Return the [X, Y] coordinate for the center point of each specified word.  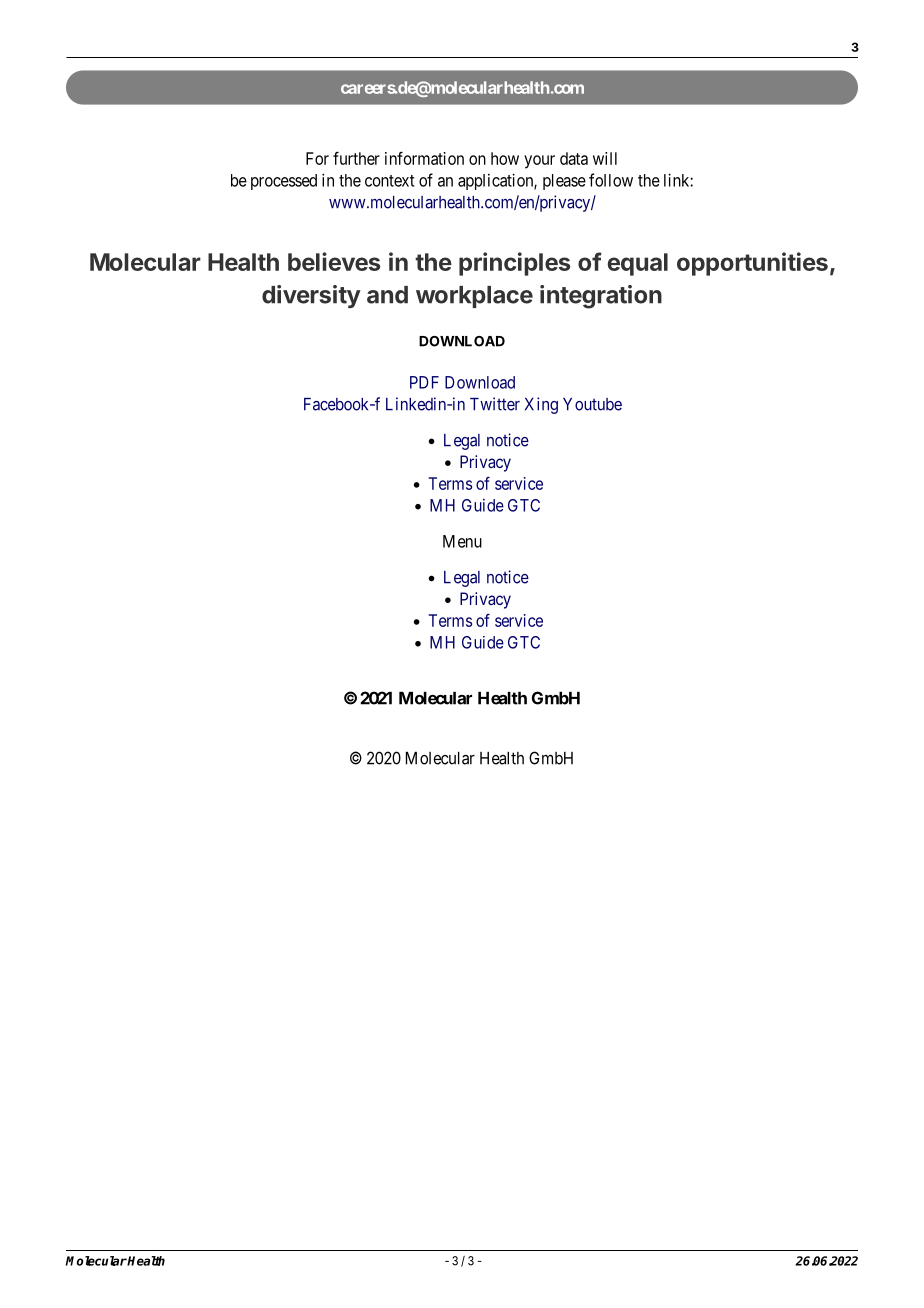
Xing [541, 405]
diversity [311, 296]
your [539, 162]
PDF [424, 382]
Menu [462, 541]
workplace [474, 297]
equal [637, 264]
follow [611, 180]
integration [601, 297]
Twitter [495, 404]
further [356, 158]
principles [514, 264]
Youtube [592, 404]
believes [334, 261]
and [387, 295]
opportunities [752, 264]
